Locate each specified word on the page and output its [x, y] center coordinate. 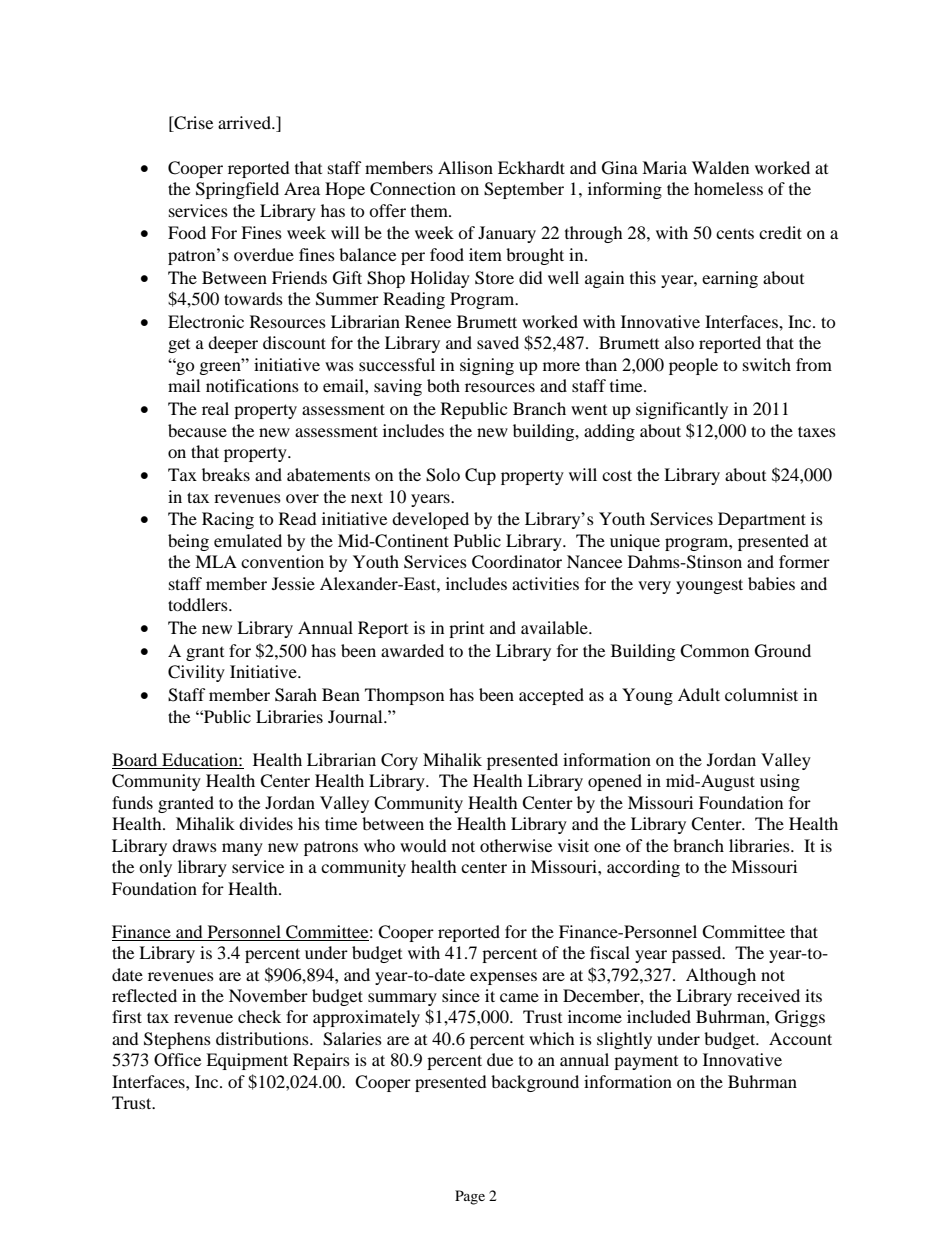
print [466, 629]
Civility [196, 673]
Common [714, 651]
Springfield [237, 190]
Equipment [247, 1061]
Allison [465, 167]
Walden [720, 167]
